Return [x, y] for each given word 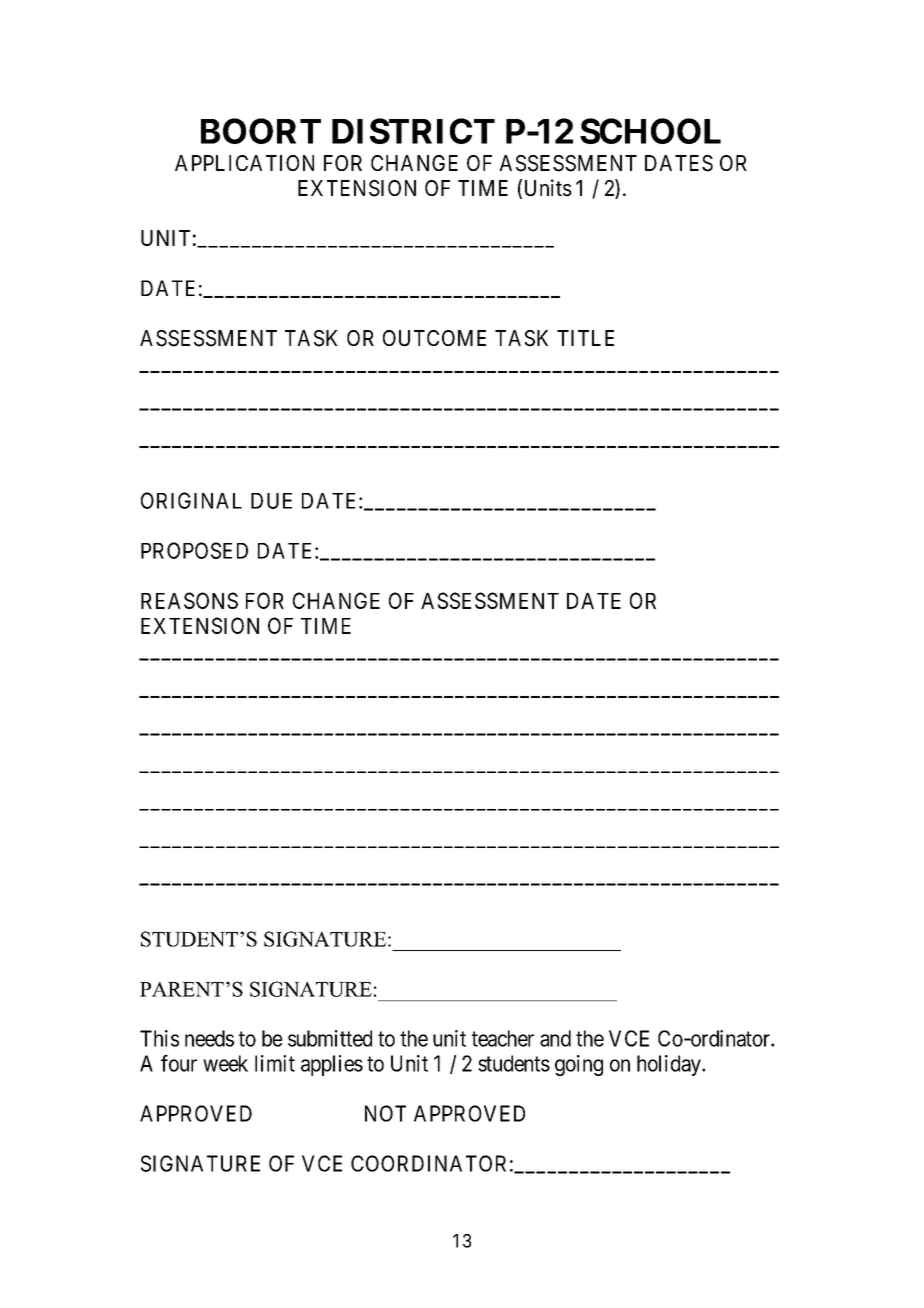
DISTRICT [413, 131]
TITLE [585, 338]
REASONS [189, 600]
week [225, 1063]
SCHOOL [650, 131]
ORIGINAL [191, 500]
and [555, 1038]
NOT [385, 1113]
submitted [330, 1038]
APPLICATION [244, 163]
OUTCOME [434, 338]
